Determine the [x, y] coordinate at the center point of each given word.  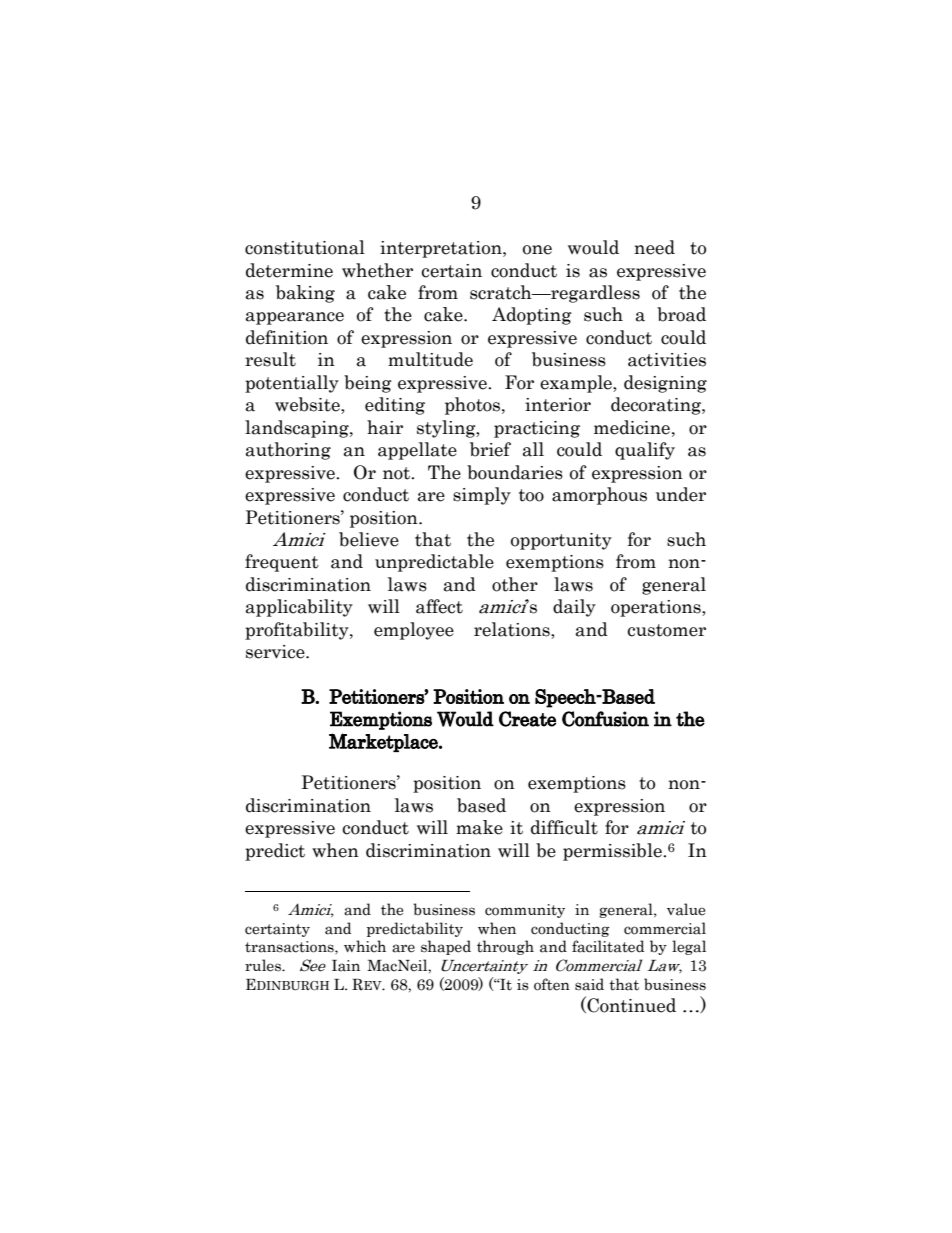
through [505, 947]
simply [482, 496]
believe [369, 539]
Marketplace [384, 742]
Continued [630, 1004]
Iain [346, 966]
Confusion [605, 719]
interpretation [442, 249]
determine [289, 270]
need [654, 247]
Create [527, 719]
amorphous [599, 496]
